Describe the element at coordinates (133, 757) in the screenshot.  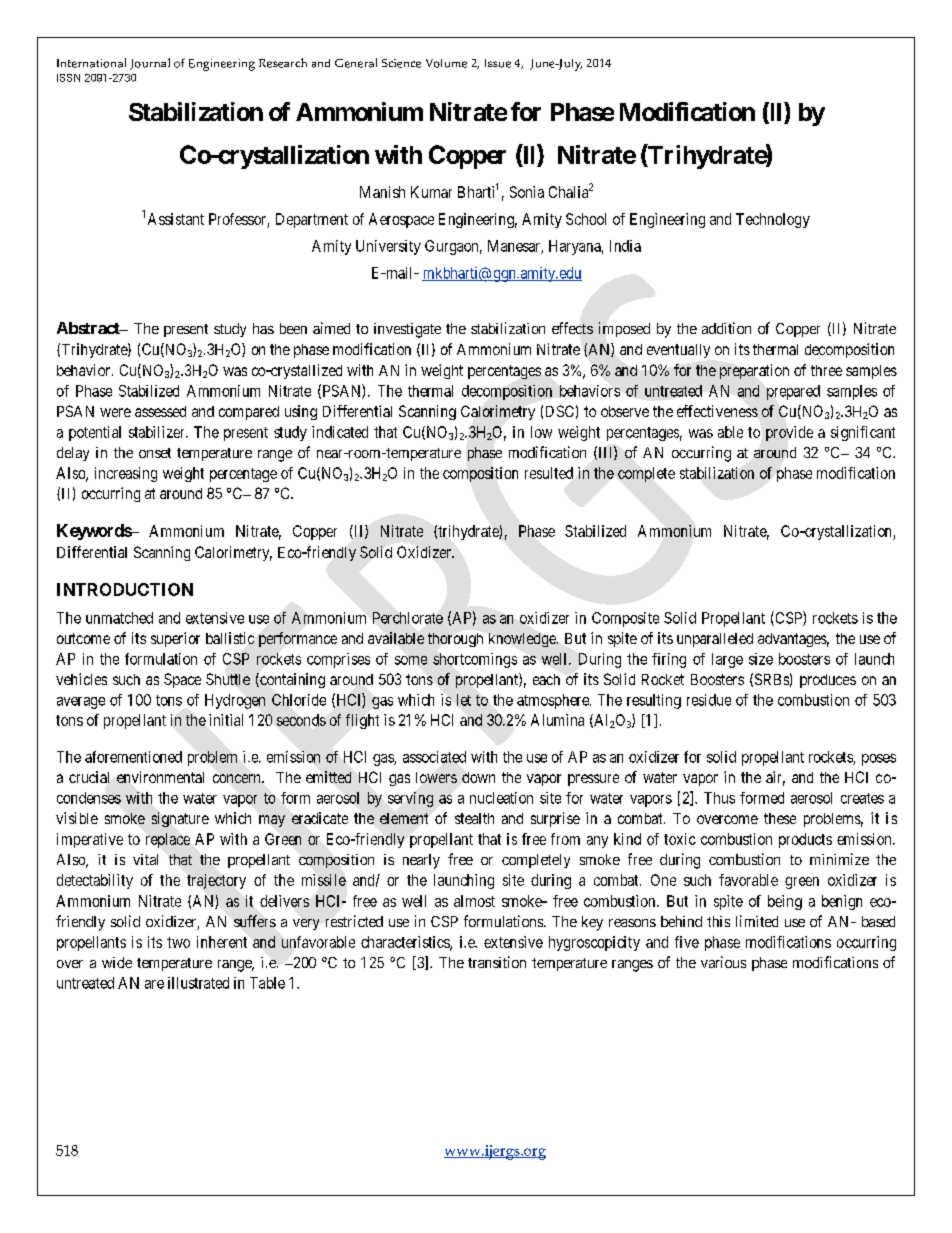
I see `aforementioned` at that location.
